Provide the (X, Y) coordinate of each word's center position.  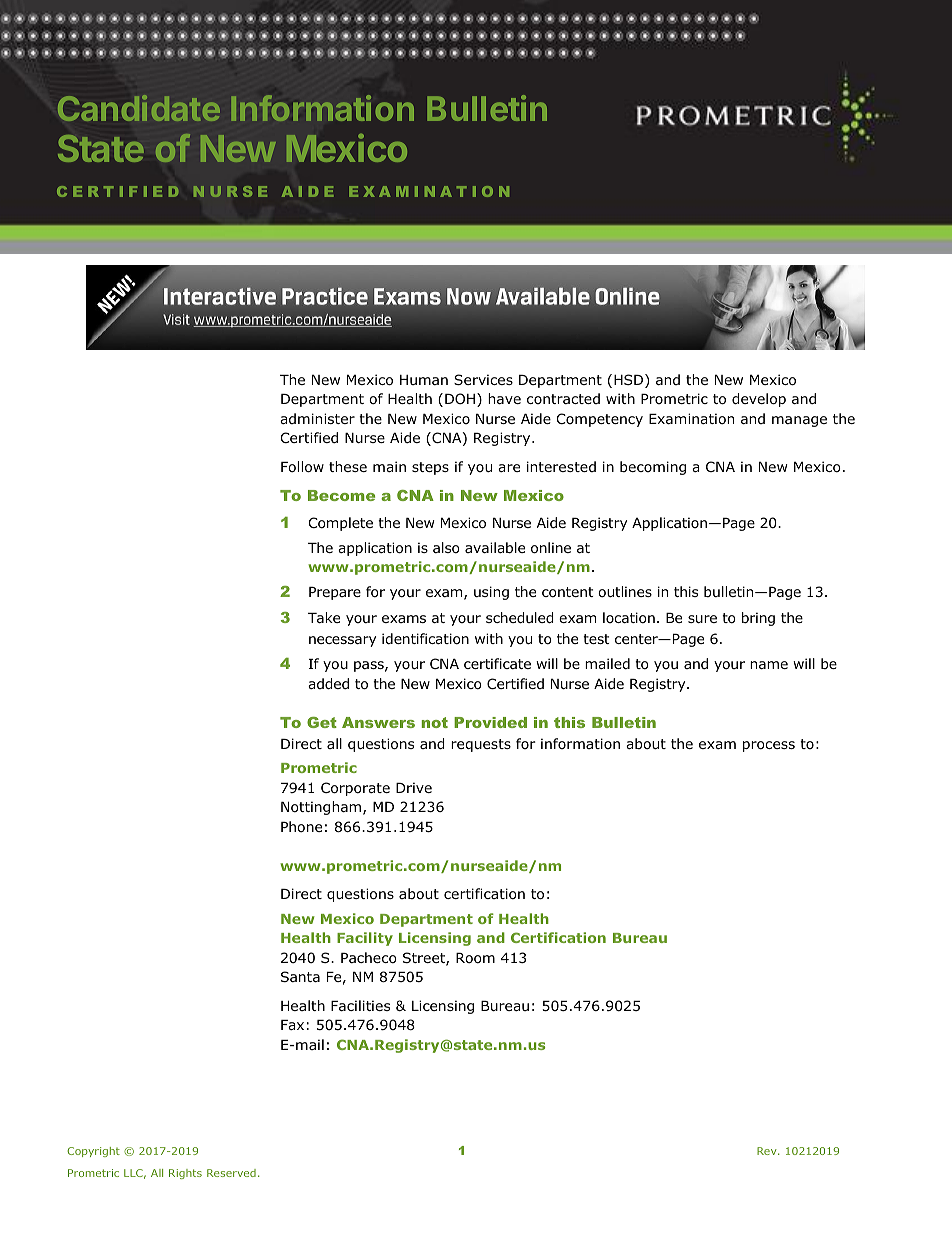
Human (424, 380)
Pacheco (369, 958)
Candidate (139, 108)
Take (324, 617)
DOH (461, 400)
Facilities (360, 1005)
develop (759, 400)
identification (425, 639)
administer (317, 418)
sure (702, 619)
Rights (185, 1174)
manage (799, 421)
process (769, 746)
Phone (301, 827)
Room (475, 958)
